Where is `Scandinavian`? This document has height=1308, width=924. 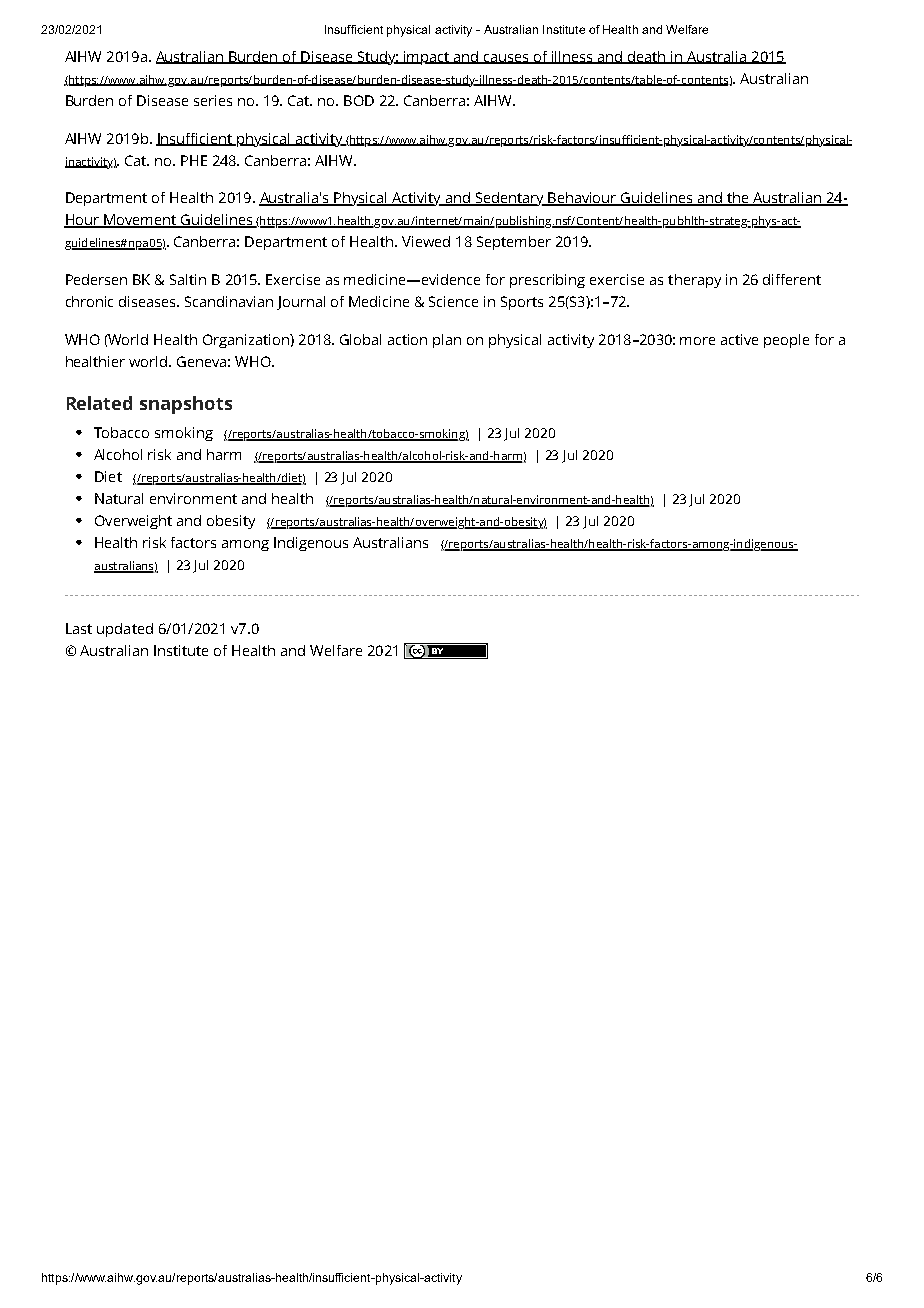 Scandinavian is located at coordinates (229, 301).
